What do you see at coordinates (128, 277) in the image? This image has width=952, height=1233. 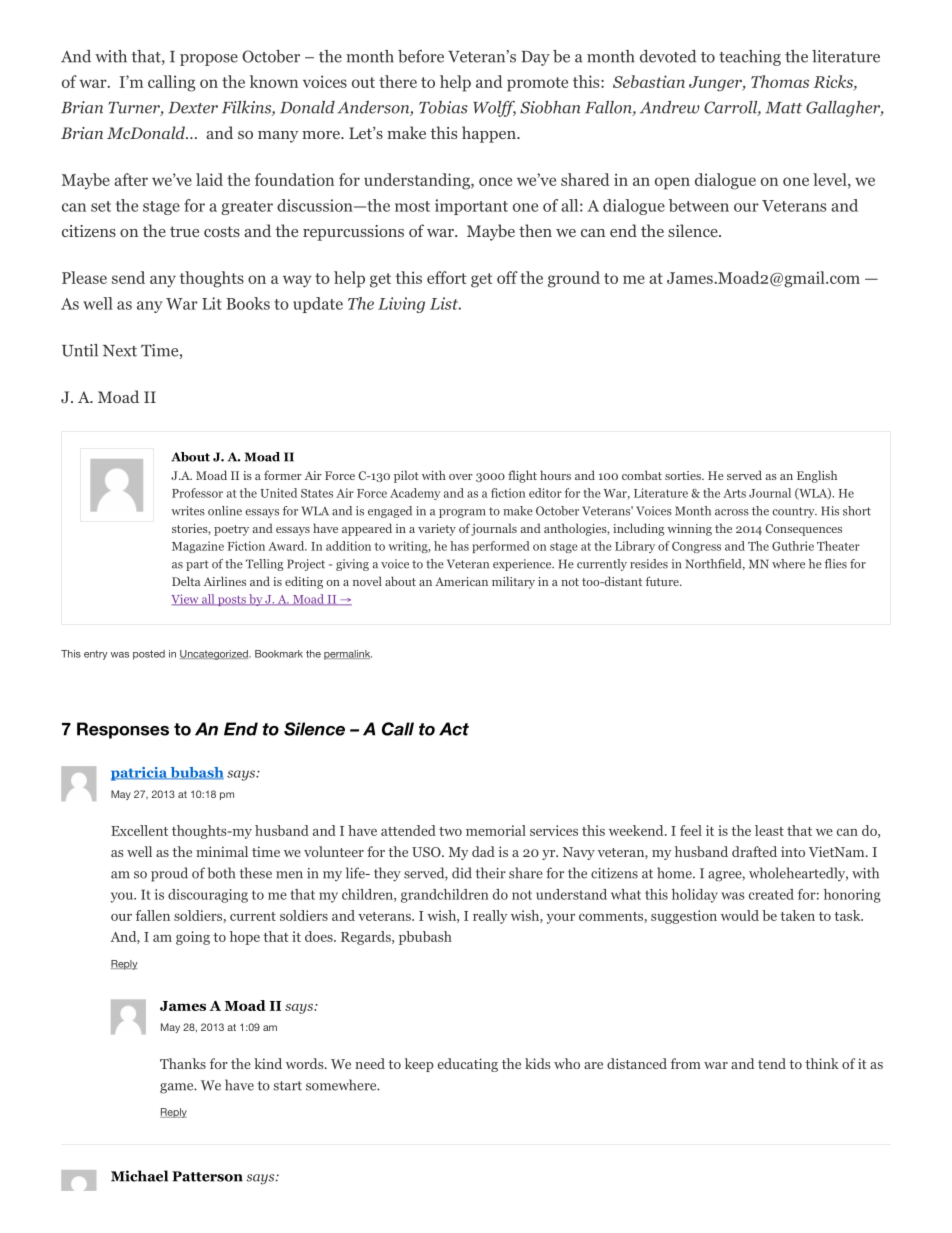 I see `send` at bounding box center [128, 277].
